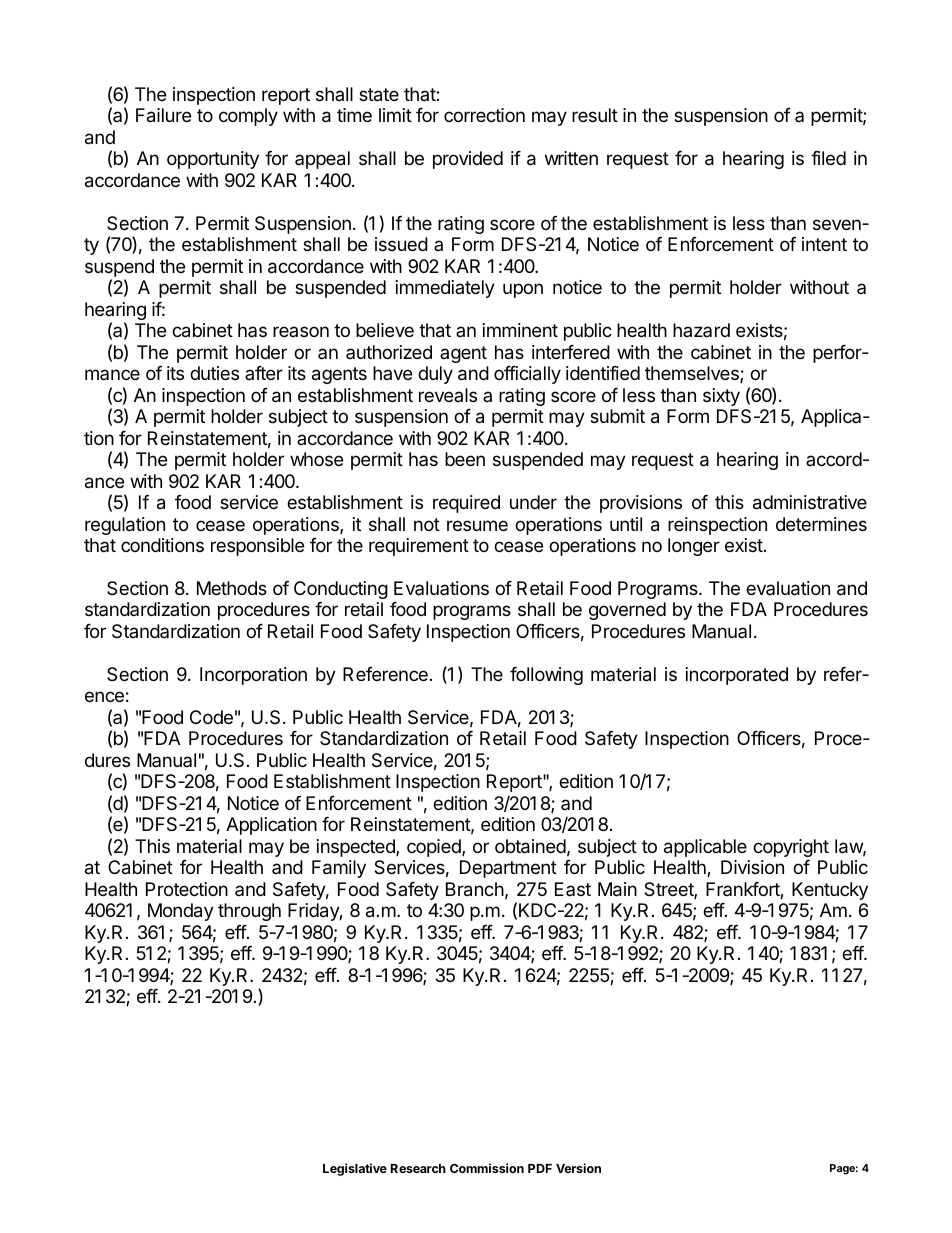  What do you see at coordinates (468, 160) in the document?
I see `provided` at bounding box center [468, 160].
